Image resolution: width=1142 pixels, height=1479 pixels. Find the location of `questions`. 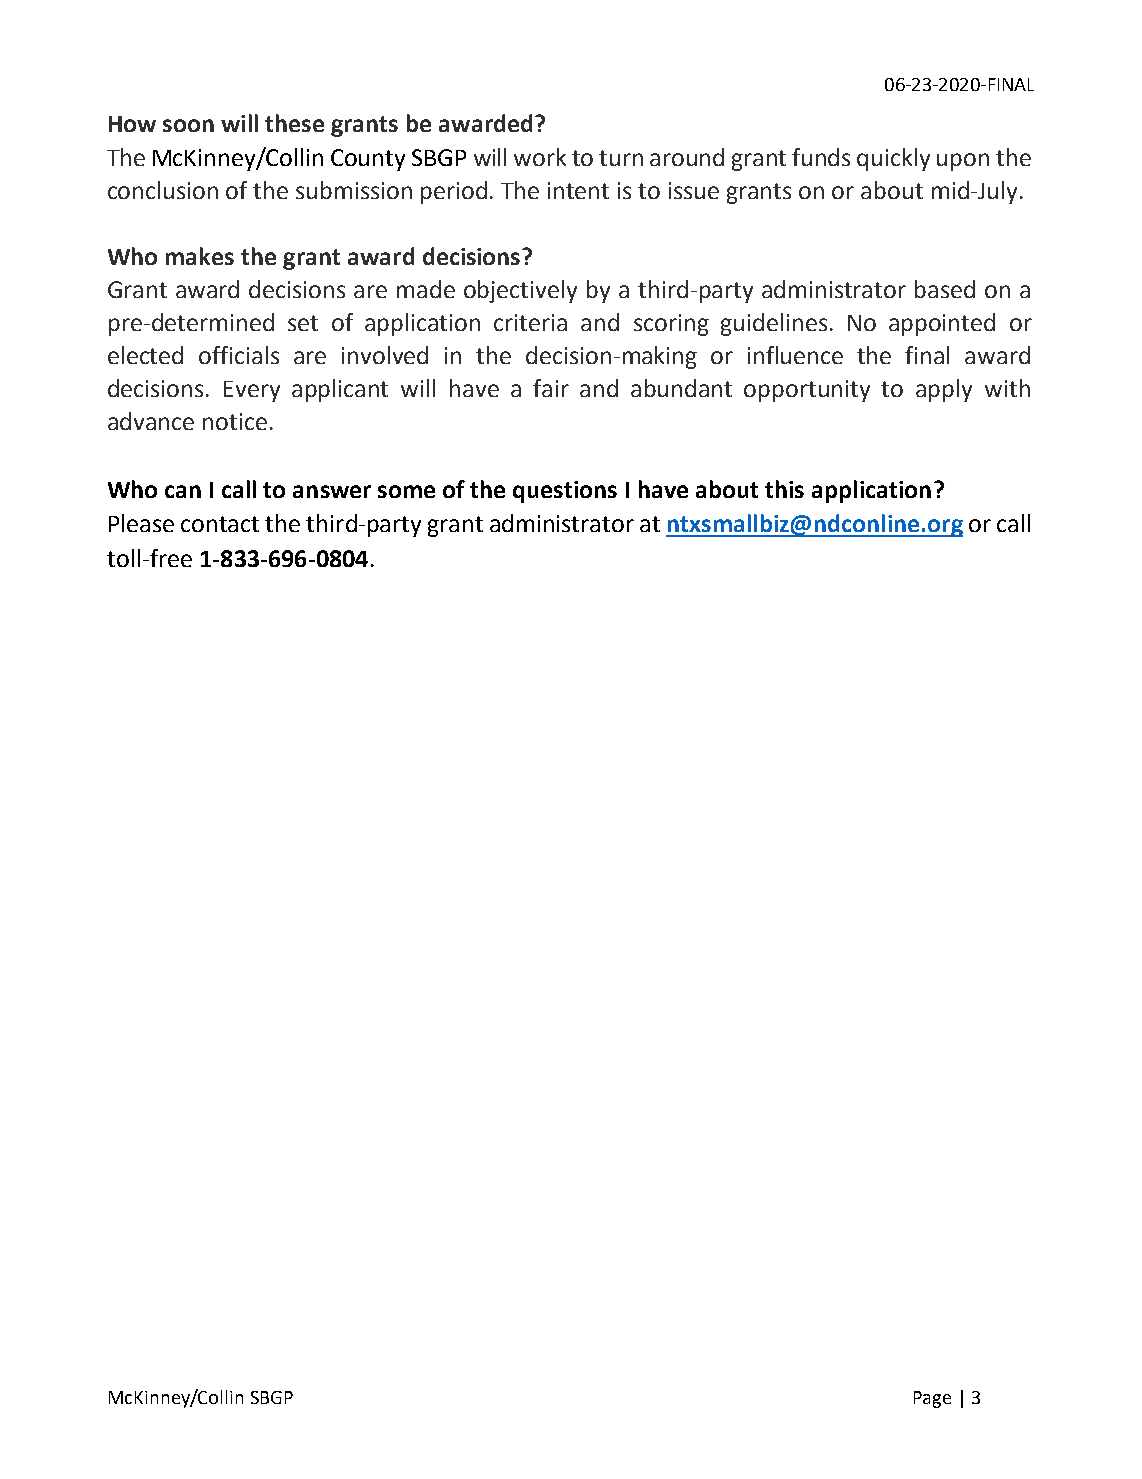

questions is located at coordinates (565, 492).
